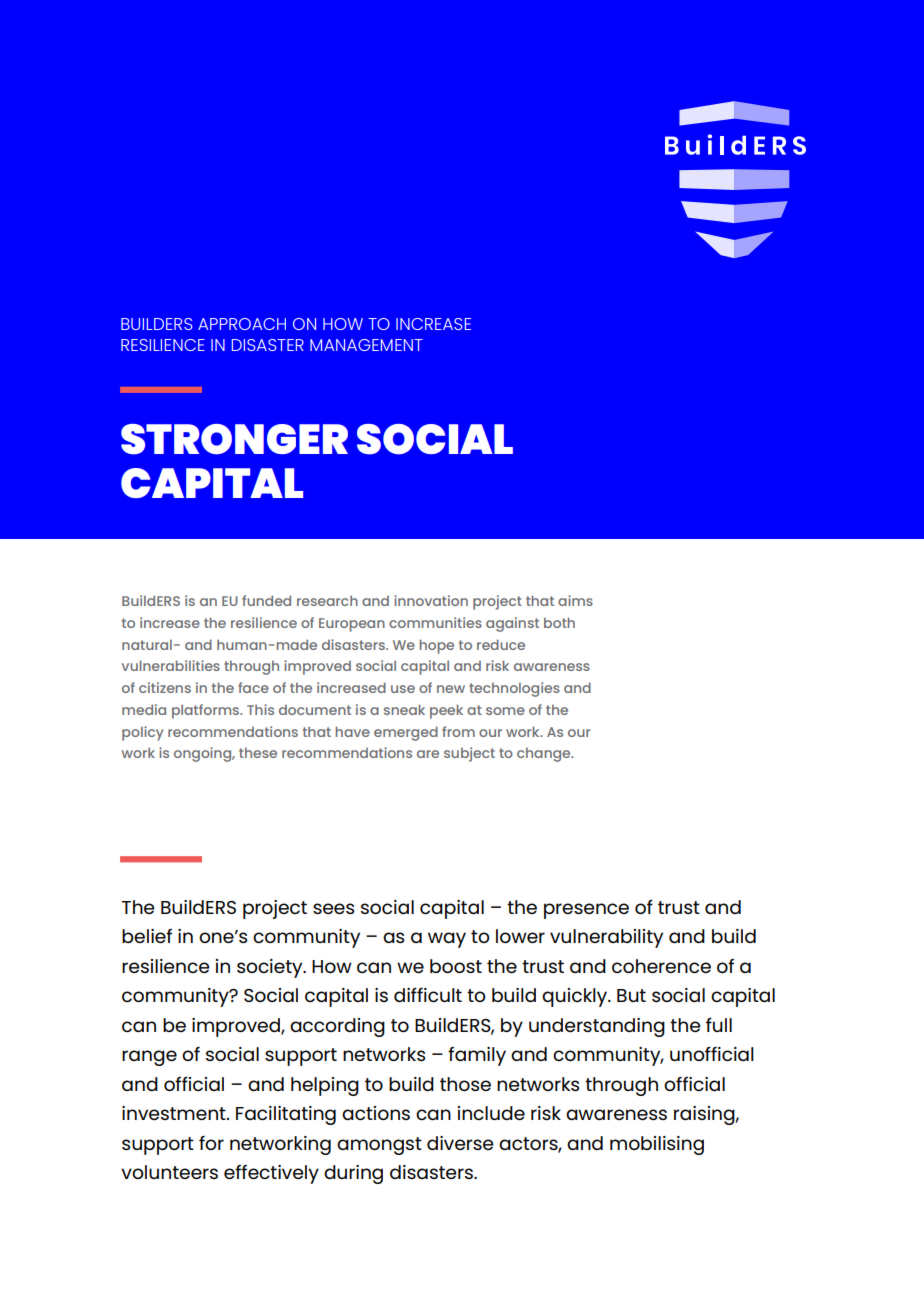 The width and height of the screenshot is (924, 1308). I want to click on funded, so click(266, 600).
